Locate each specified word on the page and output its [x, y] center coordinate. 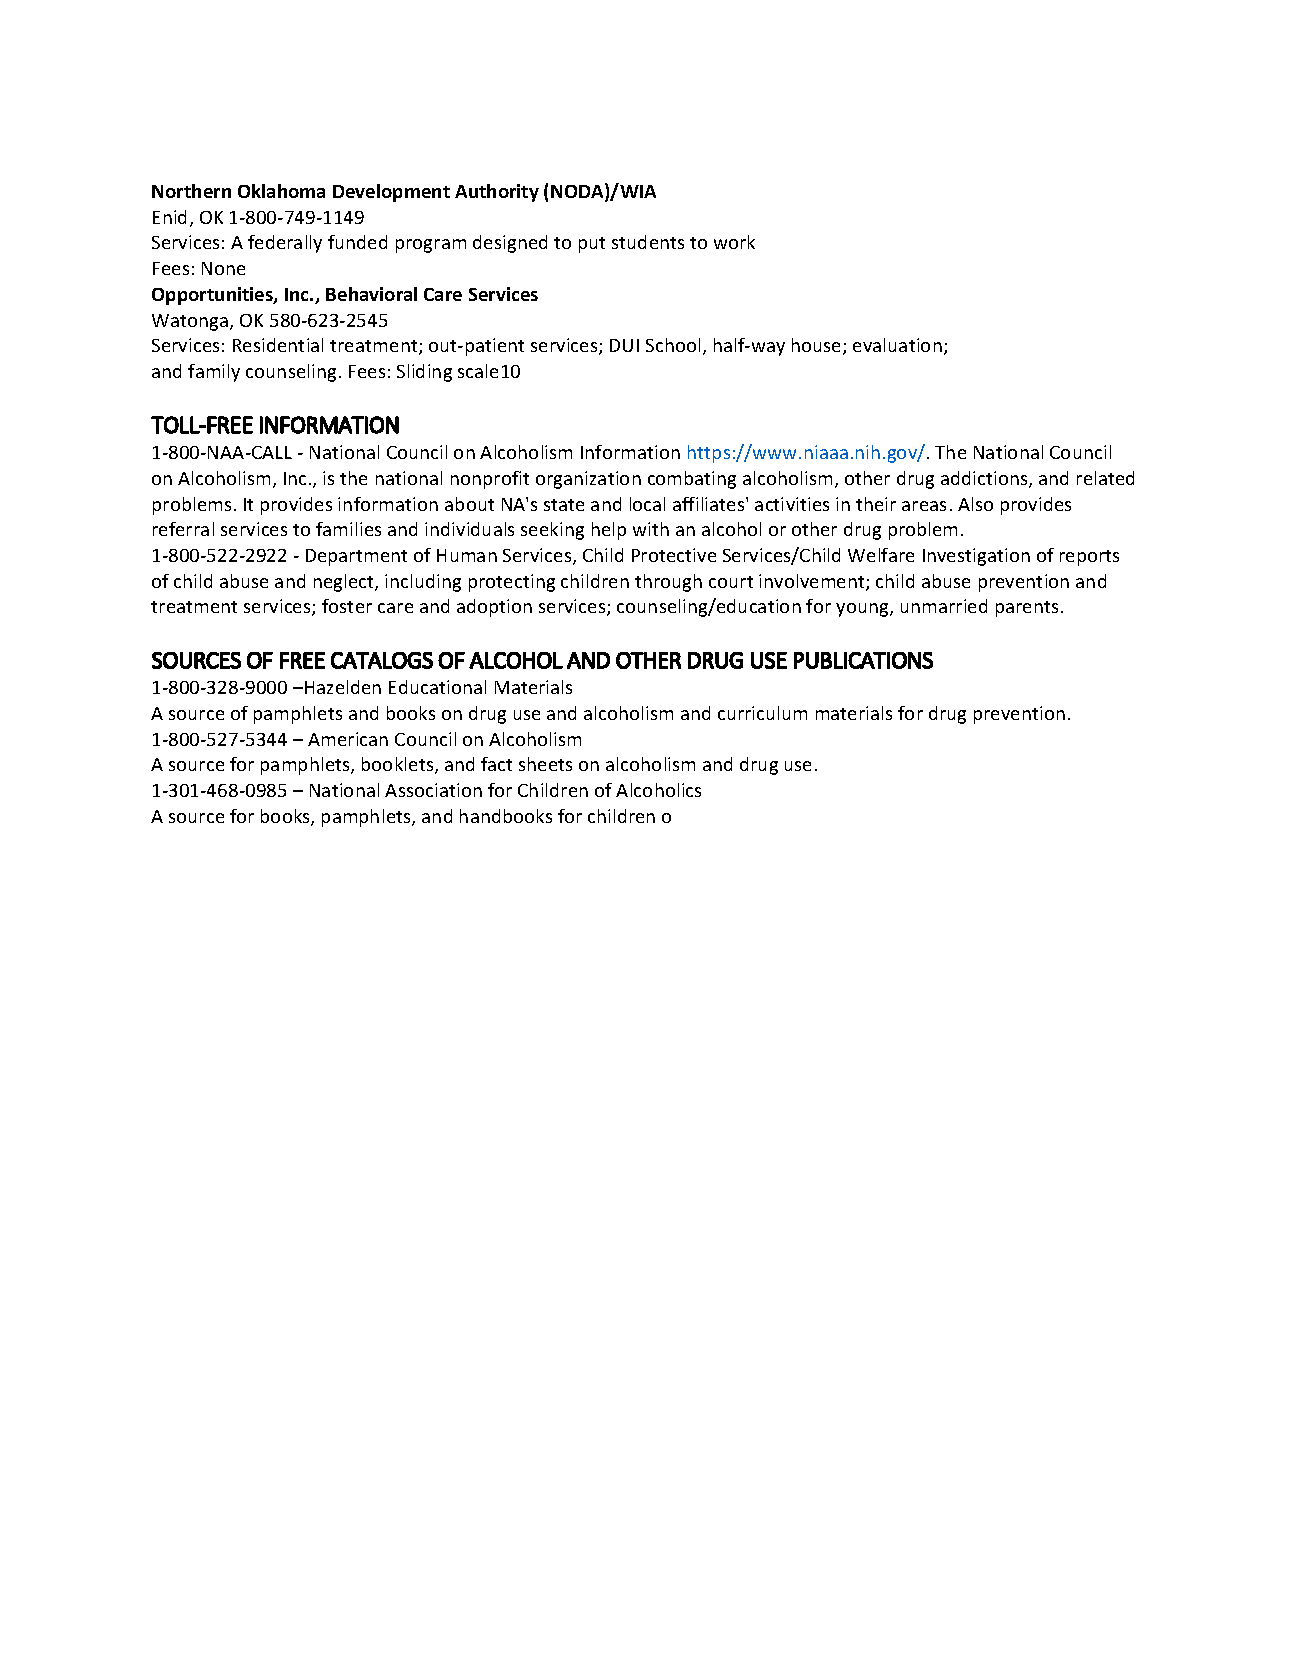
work [734, 242]
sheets [545, 764]
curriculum [762, 713]
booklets [399, 765]
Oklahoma [281, 191]
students [648, 242]
